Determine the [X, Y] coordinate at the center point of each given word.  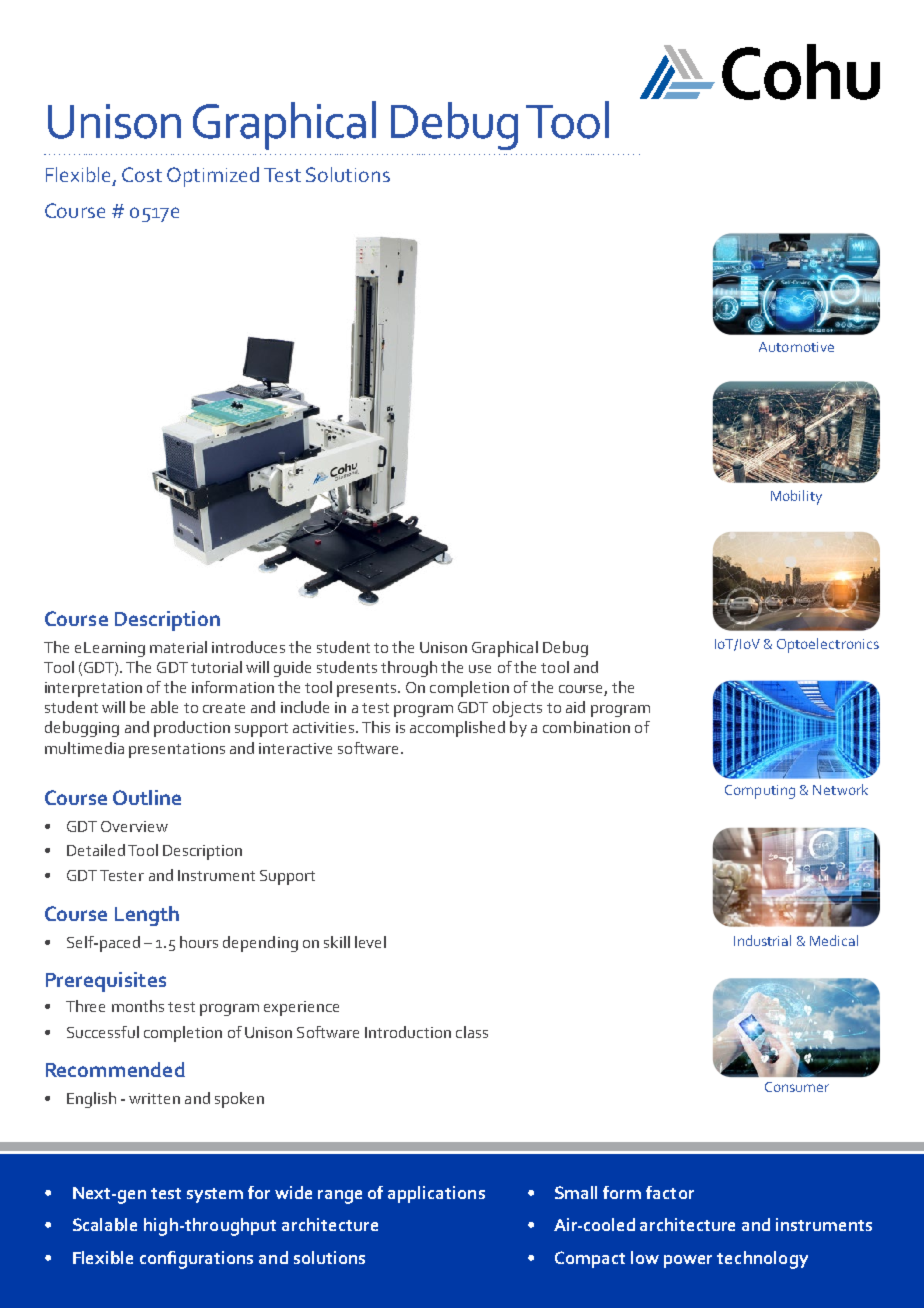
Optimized [213, 177]
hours [199, 942]
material [178, 647]
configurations [196, 1260]
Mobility [796, 497]
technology [762, 1260]
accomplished [457, 729]
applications [436, 1194]
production [192, 729]
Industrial [762, 940]
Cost [142, 174]
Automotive [796, 347]
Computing [760, 792]
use [480, 669]
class [472, 1032]
